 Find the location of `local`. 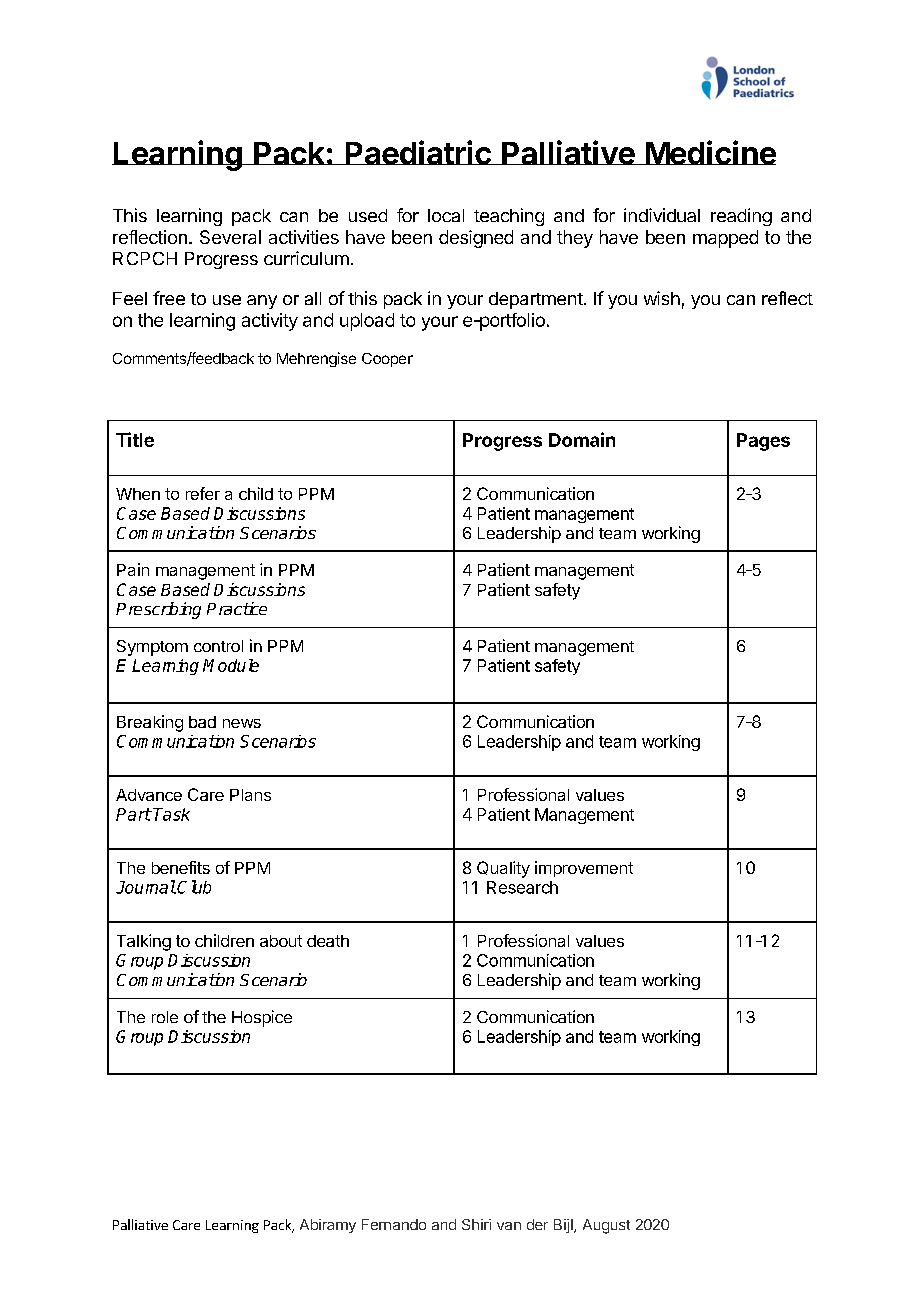

local is located at coordinates (446, 215).
